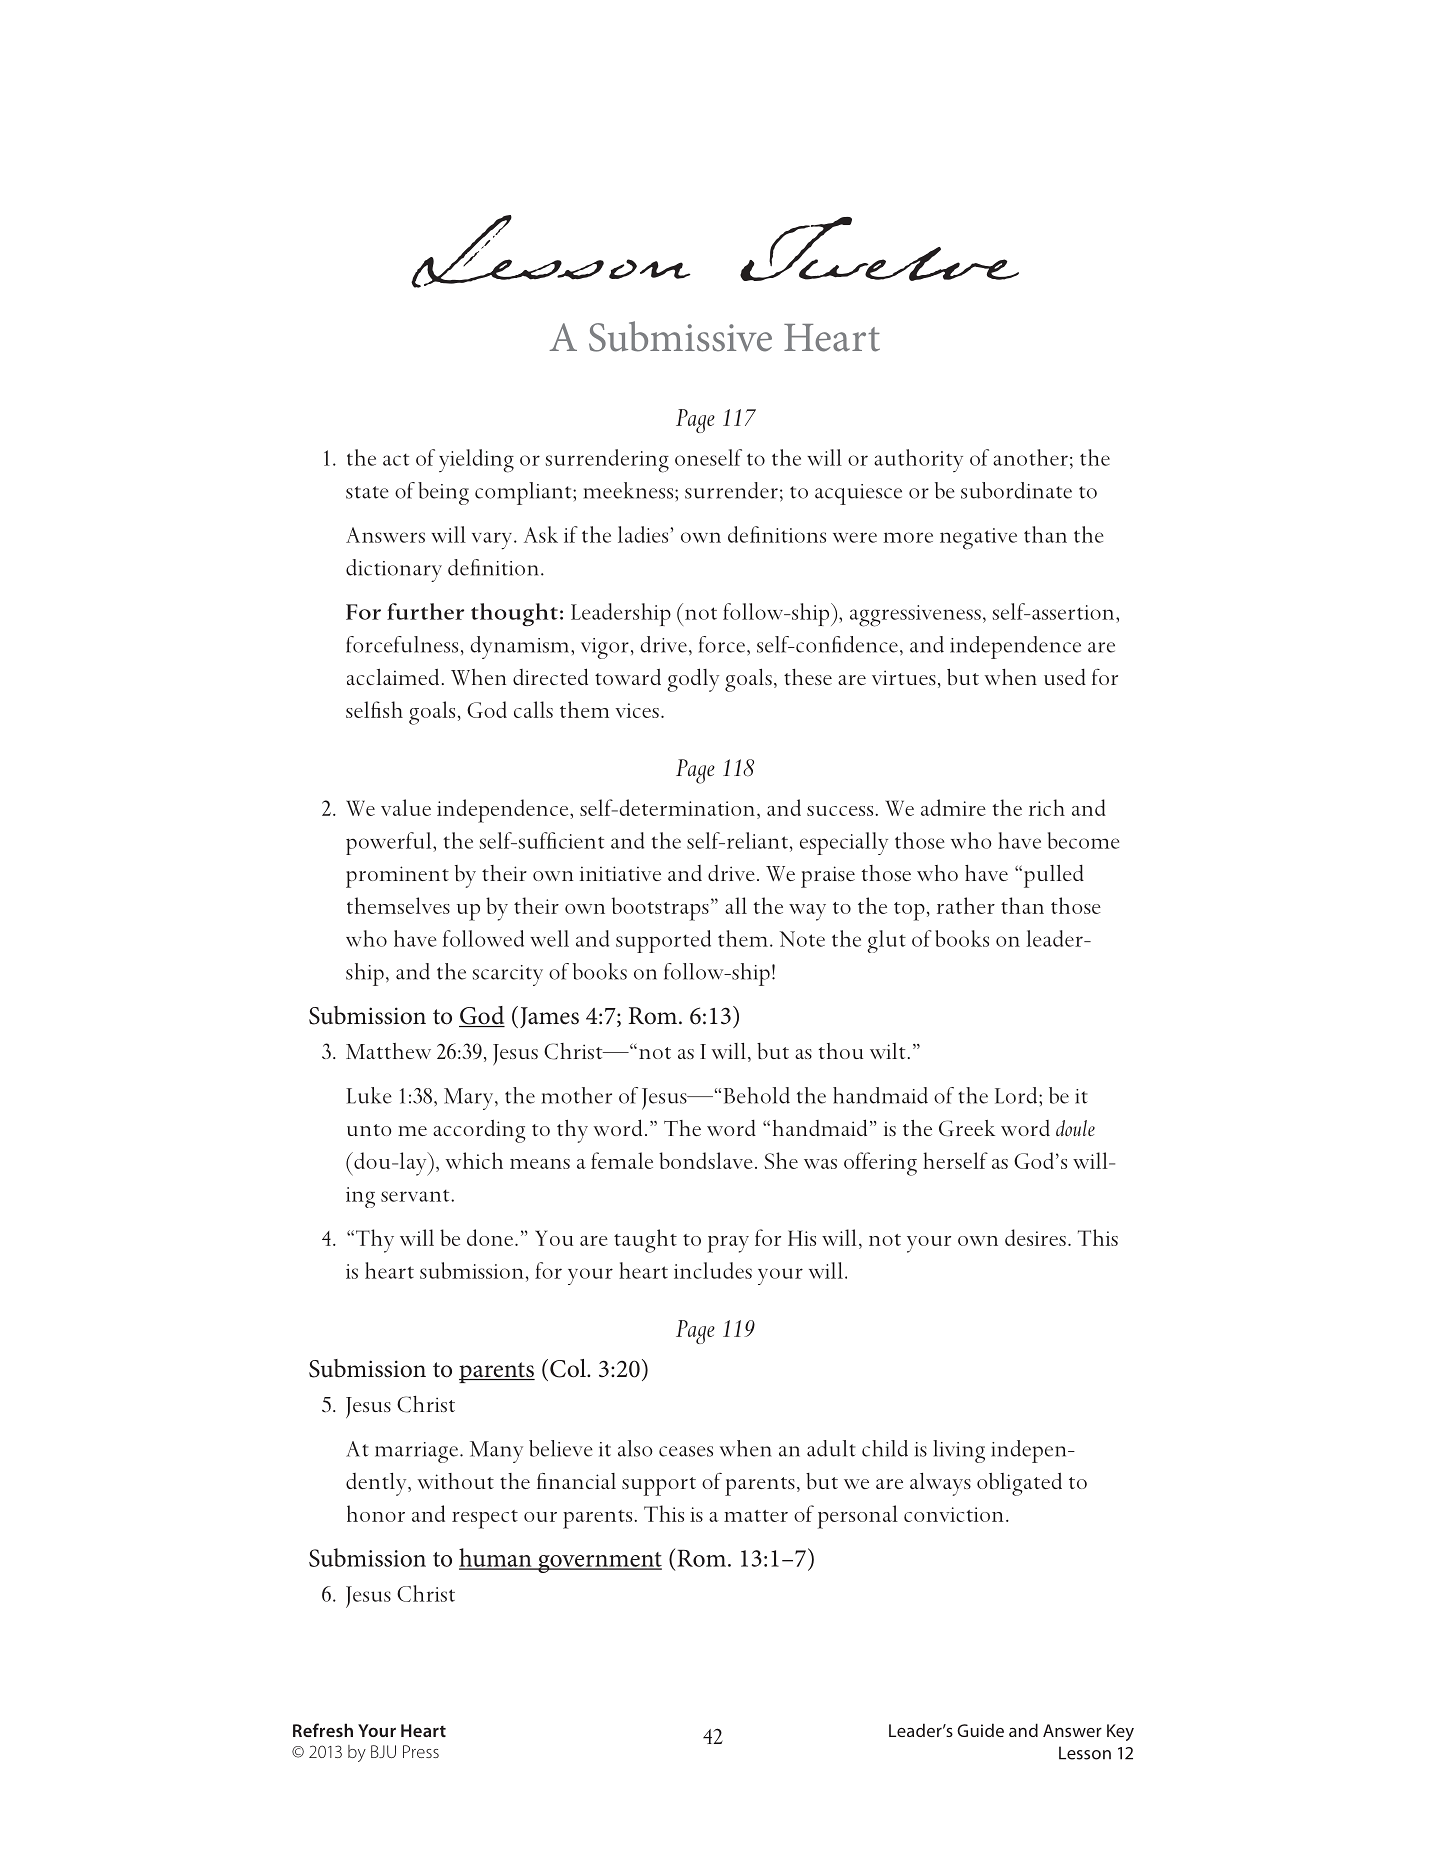 The image size is (1429, 1849). I want to click on Note, so click(802, 939).
